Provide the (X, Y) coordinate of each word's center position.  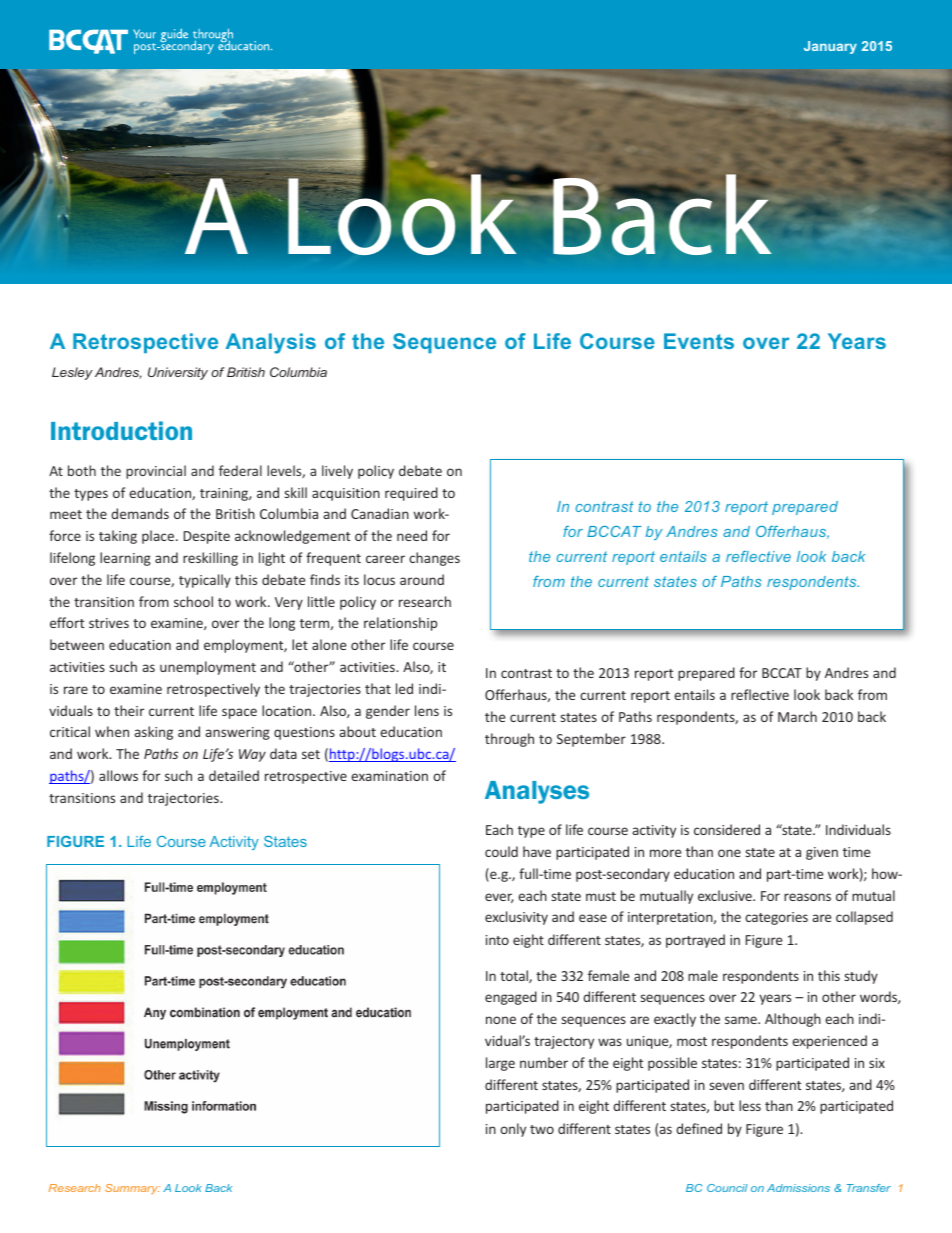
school (193, 601)
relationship (400, 624)
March (797, 716)
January (830, 47)
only (513, 1130)
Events (699, 341)
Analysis (271, 343)
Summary (132, 1189)
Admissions (798, 1188)
